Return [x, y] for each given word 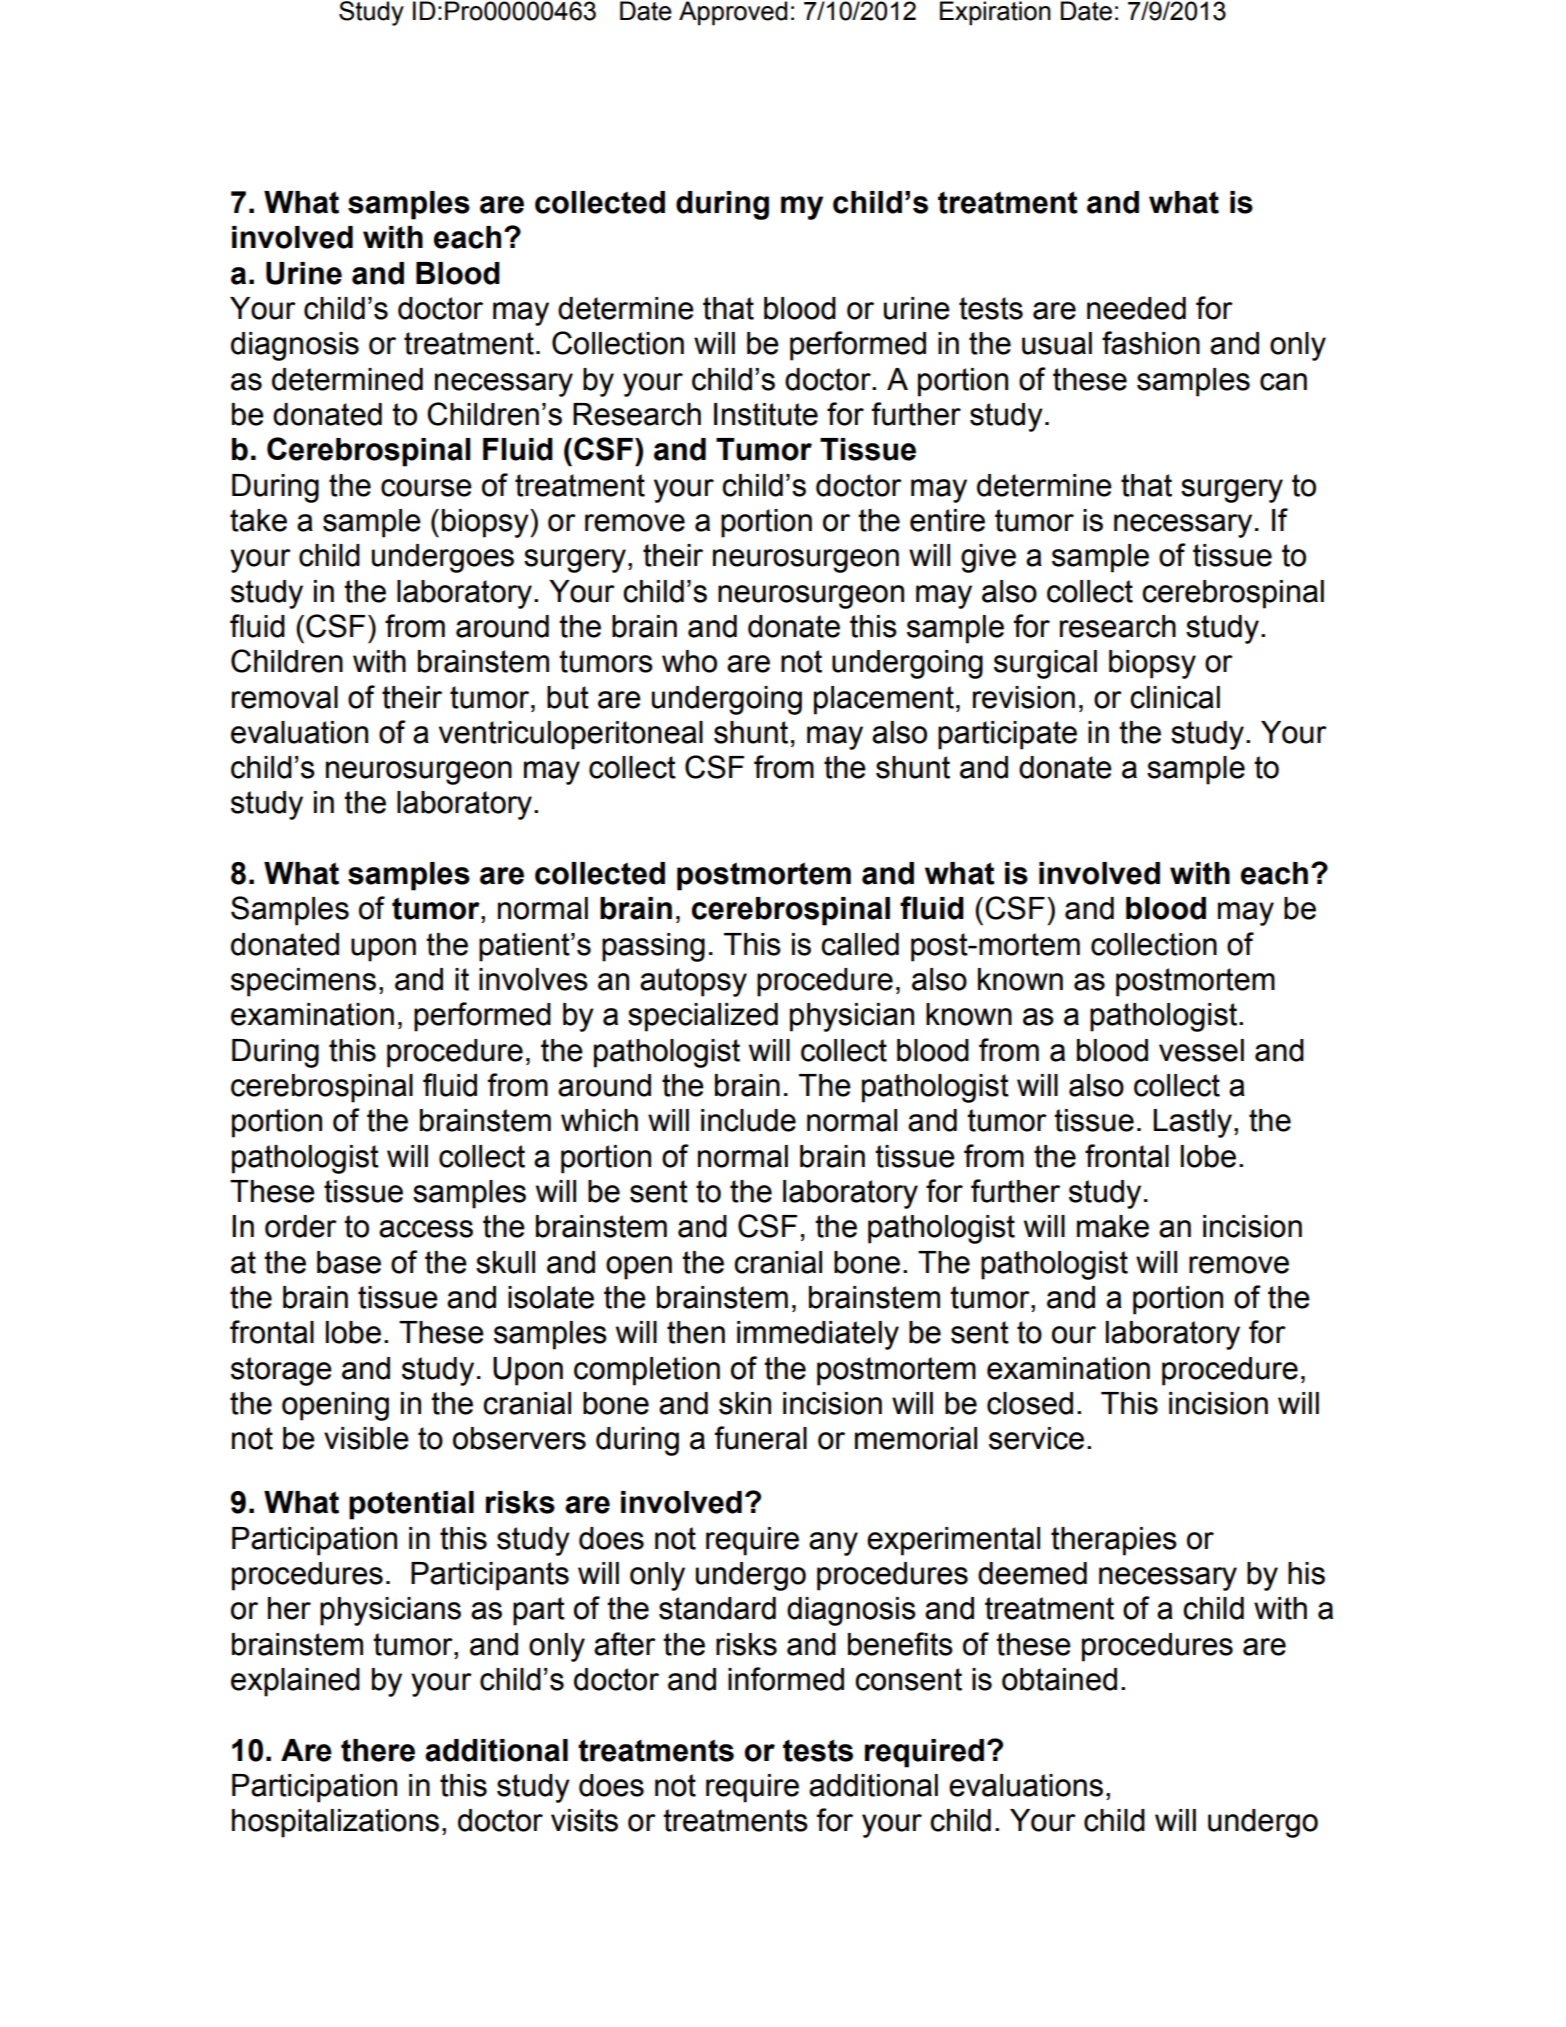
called [860, 944]
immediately [818, 1335]
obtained [1059, 1679]
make [1113, 1226]
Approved [733, 13]
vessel [1201, 1050]
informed [786, 1679]
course [426, 488]
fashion [1151, 343]
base [349, 1262]
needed [1136, 308]
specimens [303, 982]
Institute [766, 414]
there [378, 1750]
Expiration [995, 13]
